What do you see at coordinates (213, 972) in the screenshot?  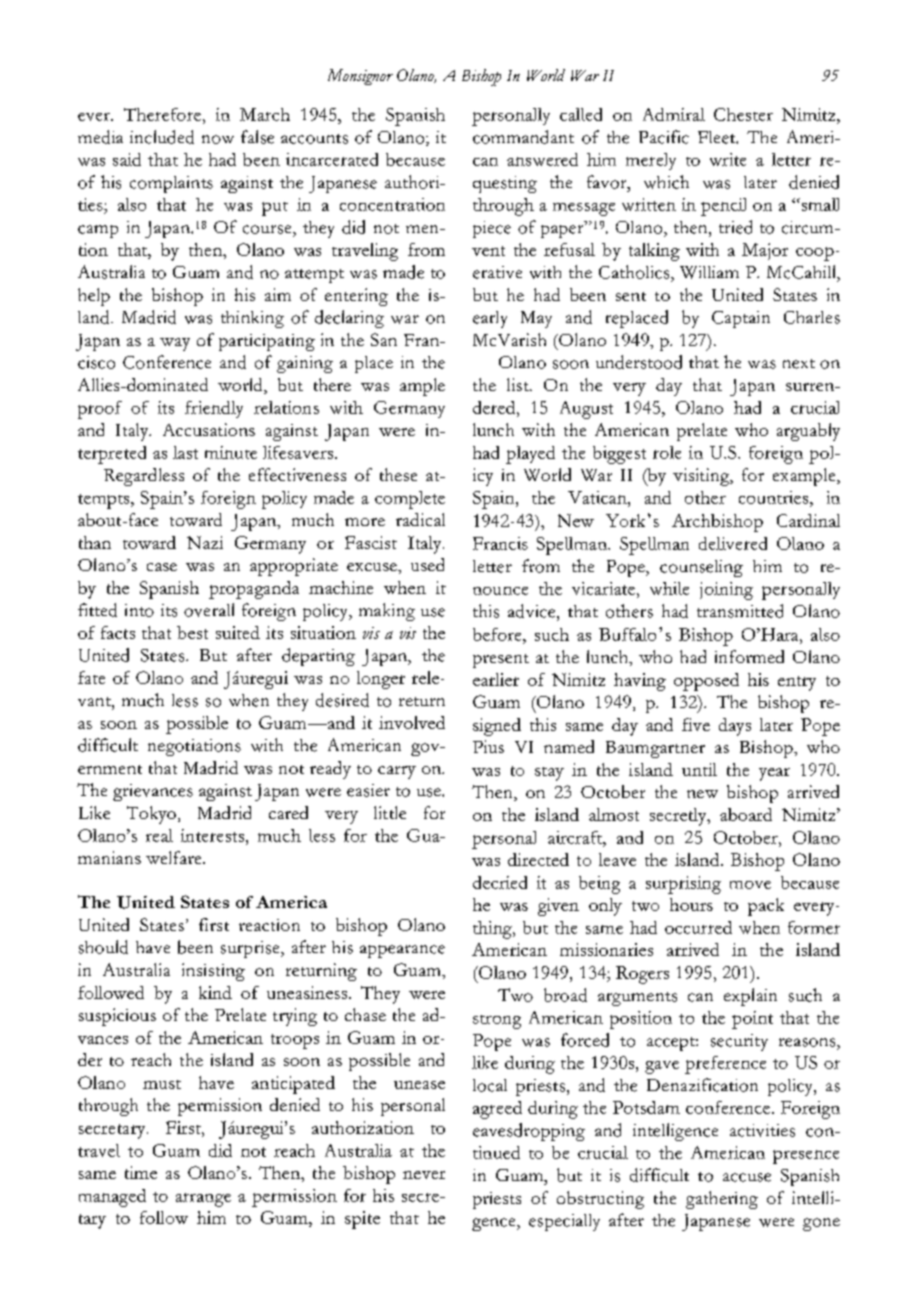 I see `insisting` at bounding box center [213, 972].
